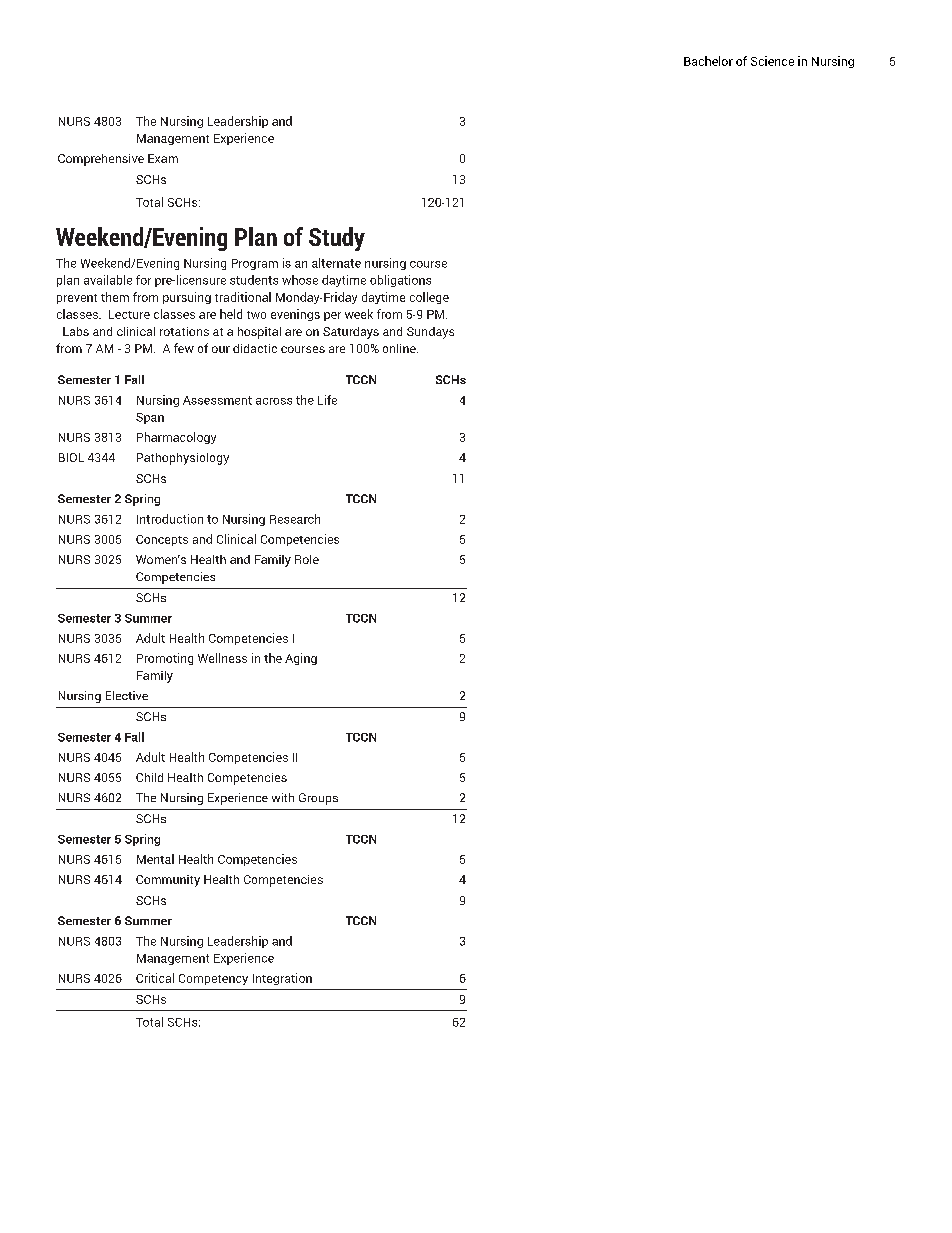 This screenshot has width=952, height=1233. What do you see at coordinates (129, 314) in the screenshot?
I see `Lecture` at bounding box center [129, 314].
